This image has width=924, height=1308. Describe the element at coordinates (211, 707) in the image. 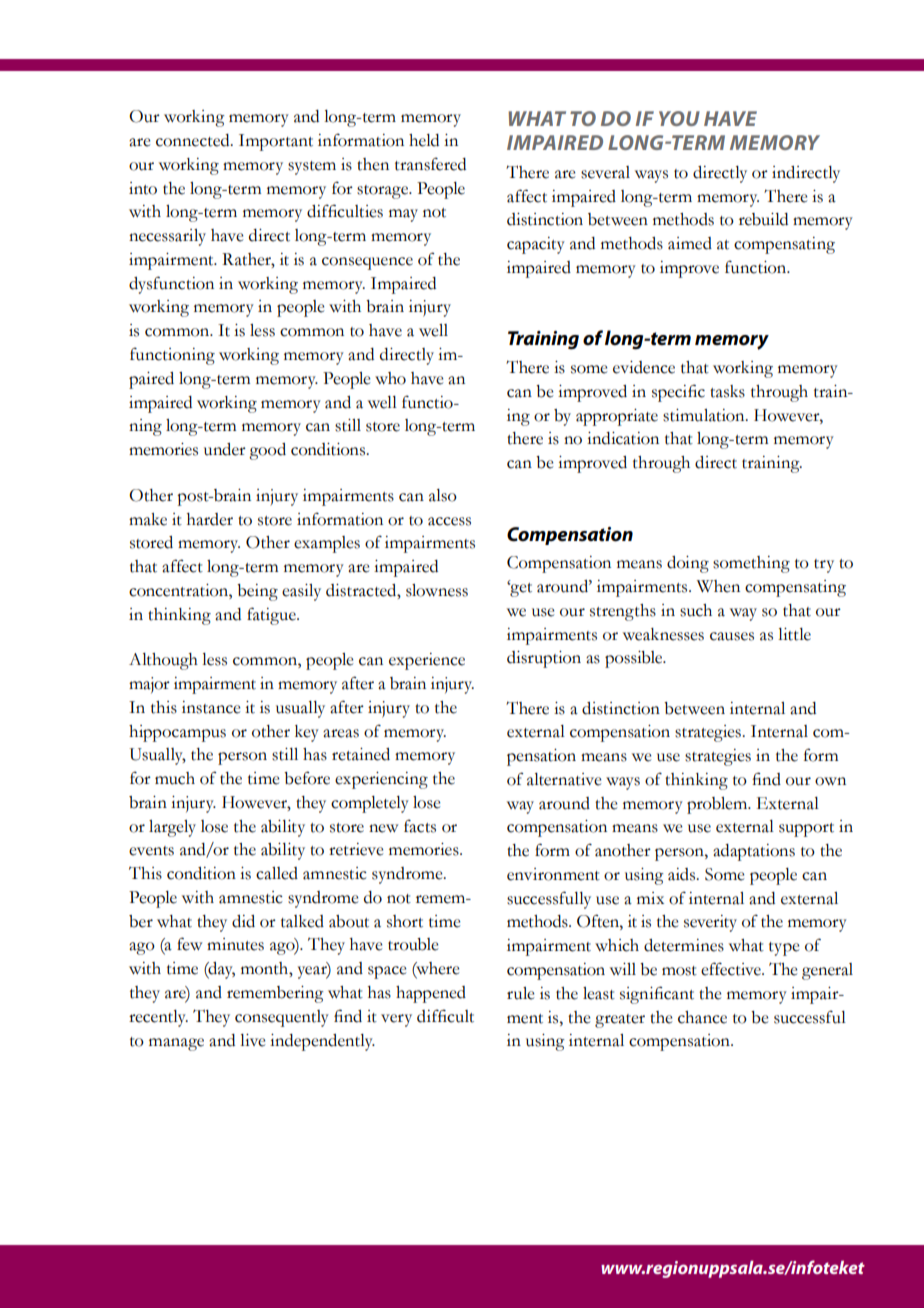

I see `instance` at that location.
